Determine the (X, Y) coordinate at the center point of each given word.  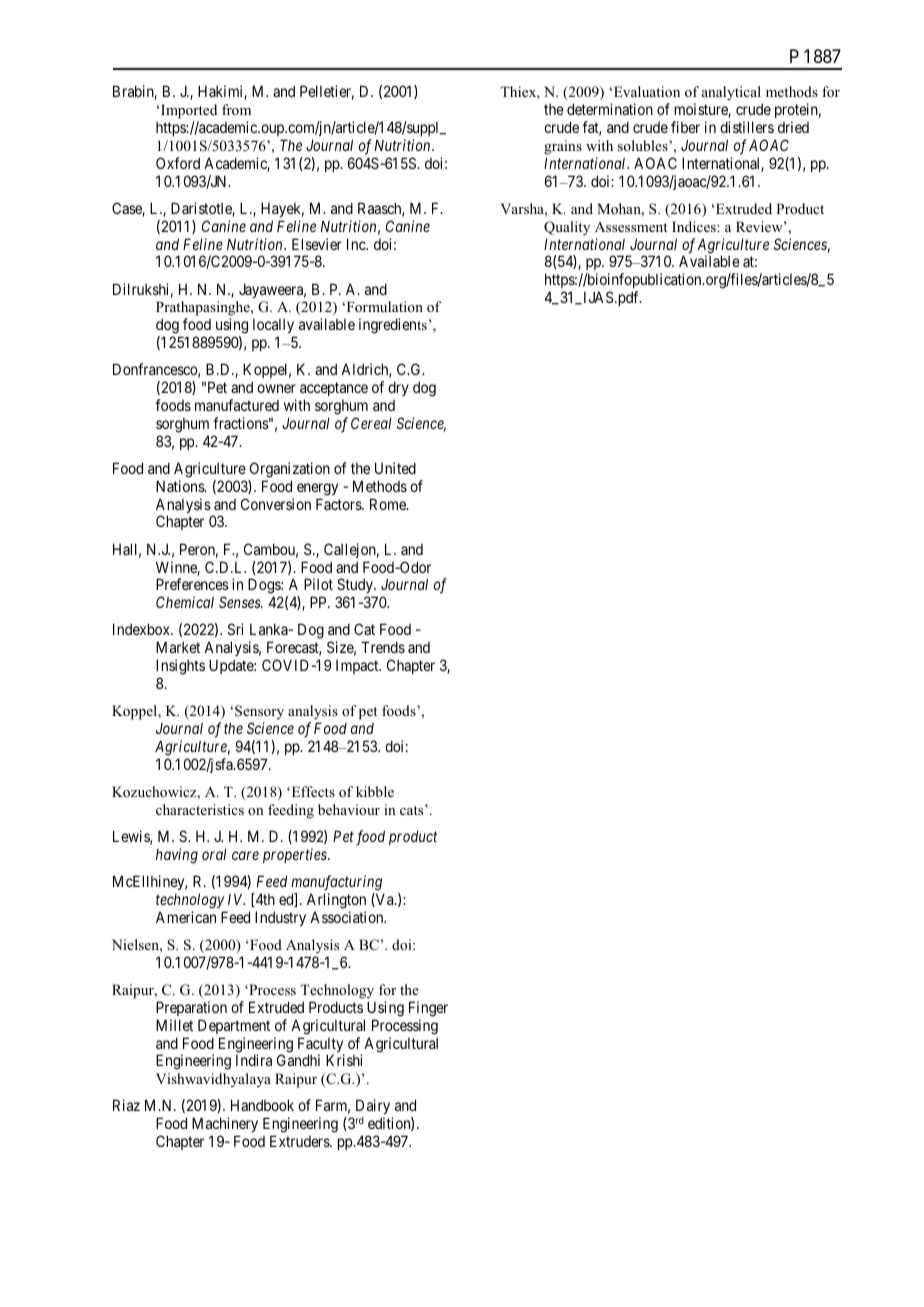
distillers (747, 127)
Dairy (374, 1108)
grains (563, 147)
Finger (428, 1009)
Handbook (262, 1105)
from (236, 109)
